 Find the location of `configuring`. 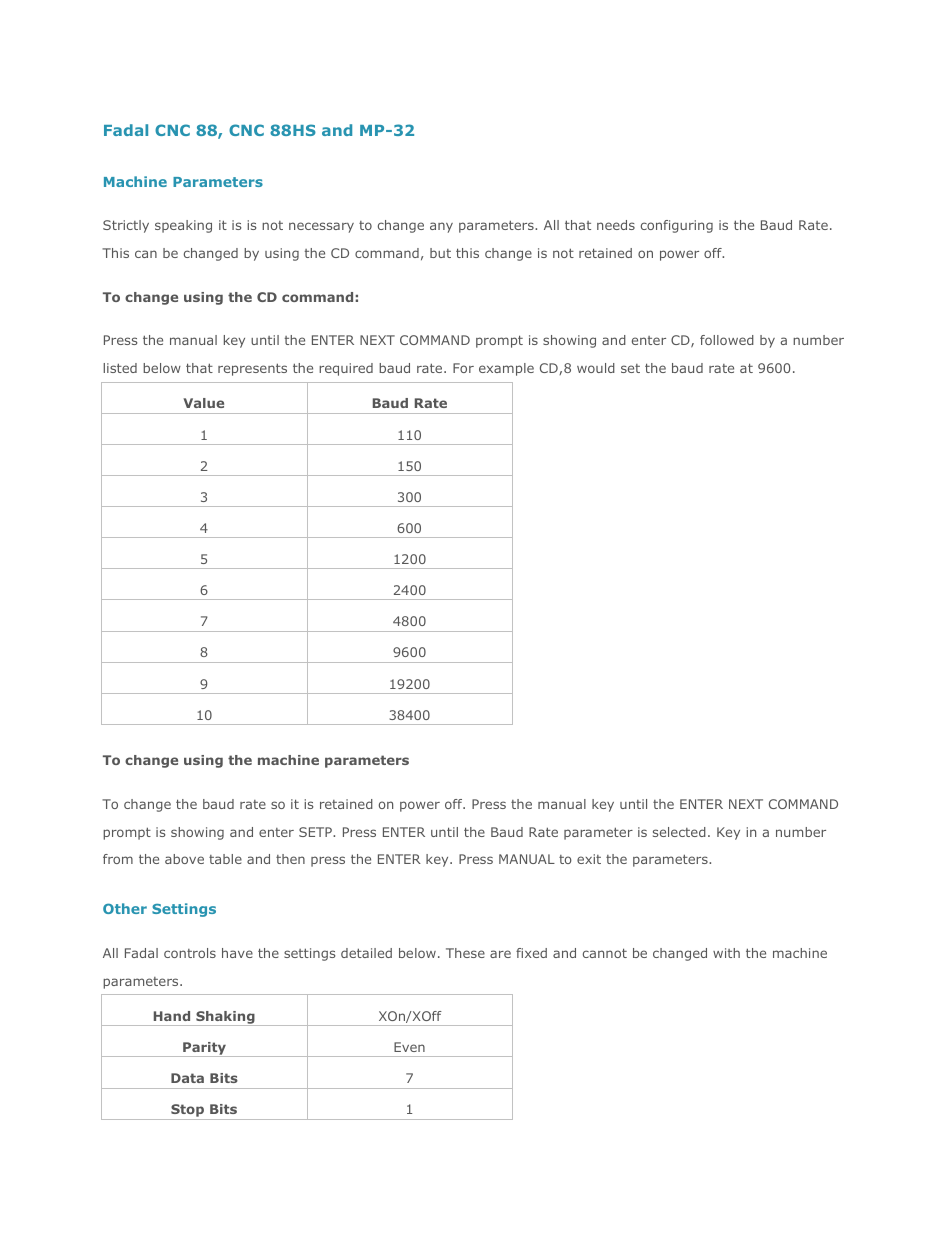

configuring is located at coordinates (677, 226).
